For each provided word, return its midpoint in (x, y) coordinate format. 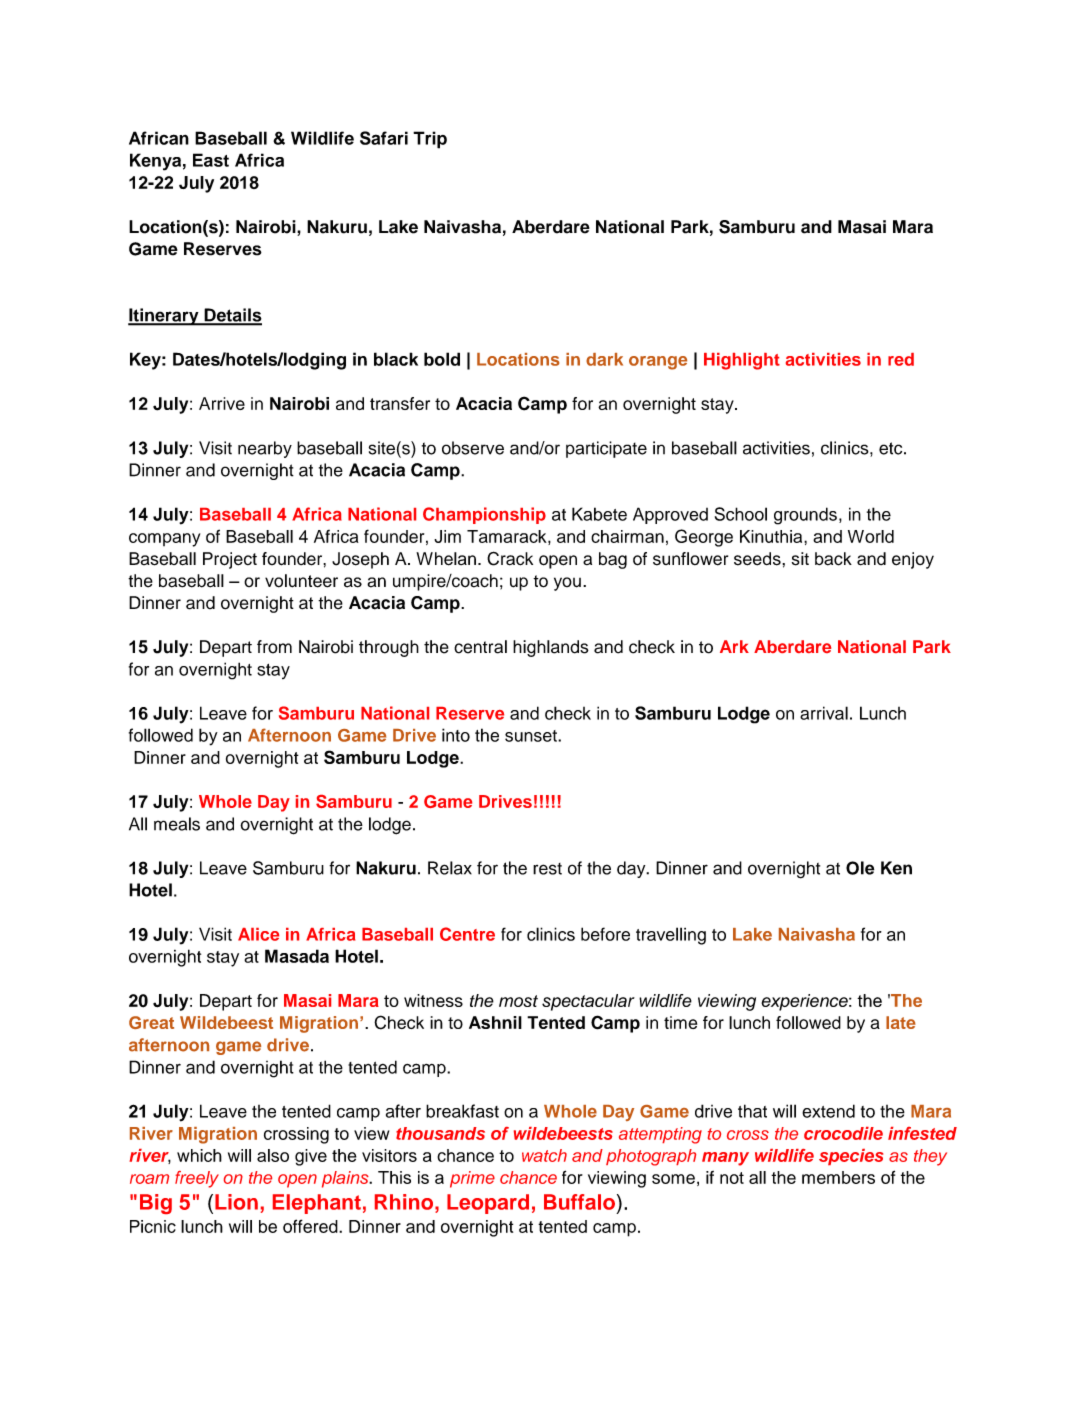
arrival (824, 713)
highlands (551, 648)
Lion (236, 1202)
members (838, 1177)
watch (544, 1155)
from (274, 647)
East (211, 160)
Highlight (742, 361)
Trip (430, 140)
